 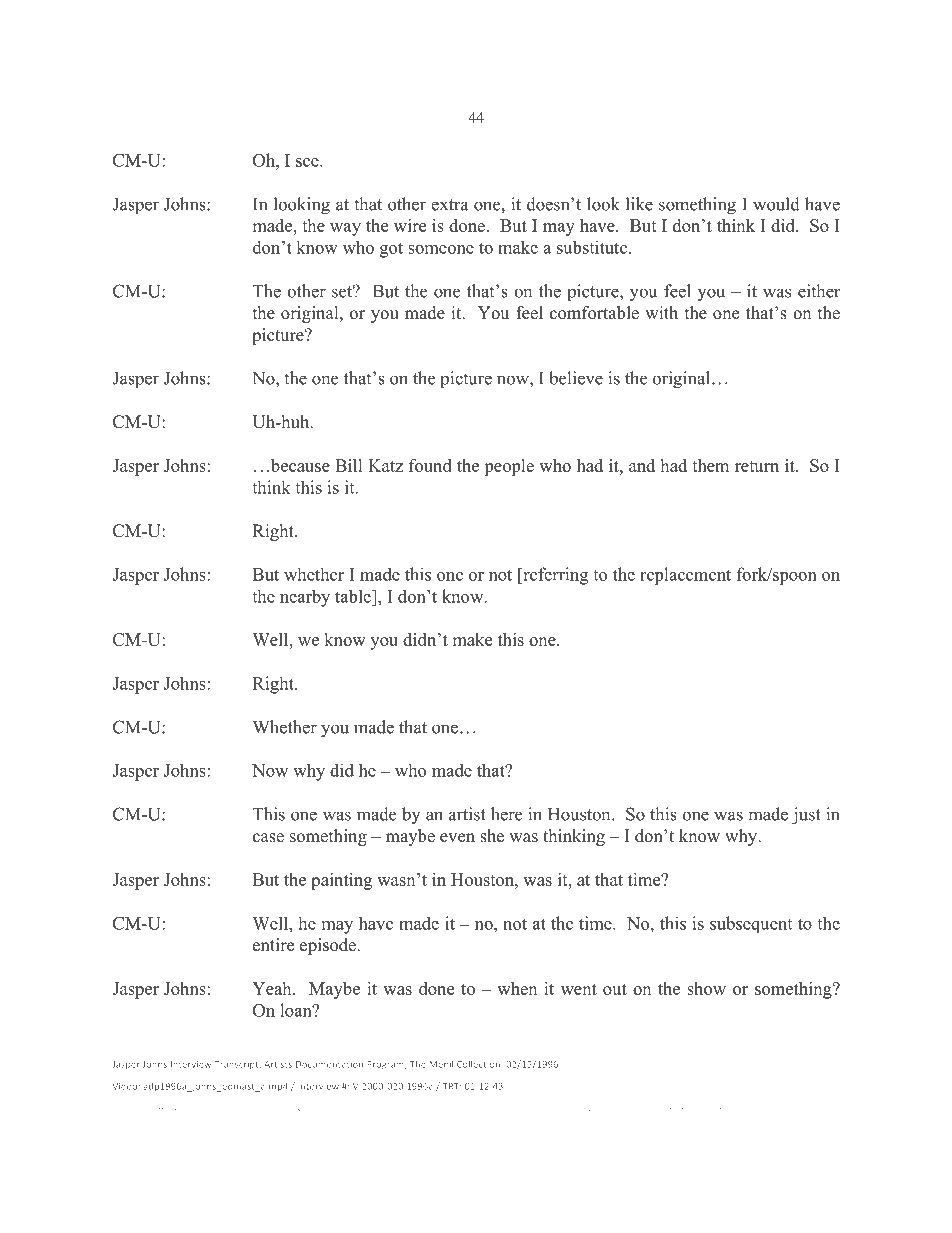 What do you see at coordinates (751, 924) in the screenshot?
I see `subsequent` at bounding box center [751, 924].
